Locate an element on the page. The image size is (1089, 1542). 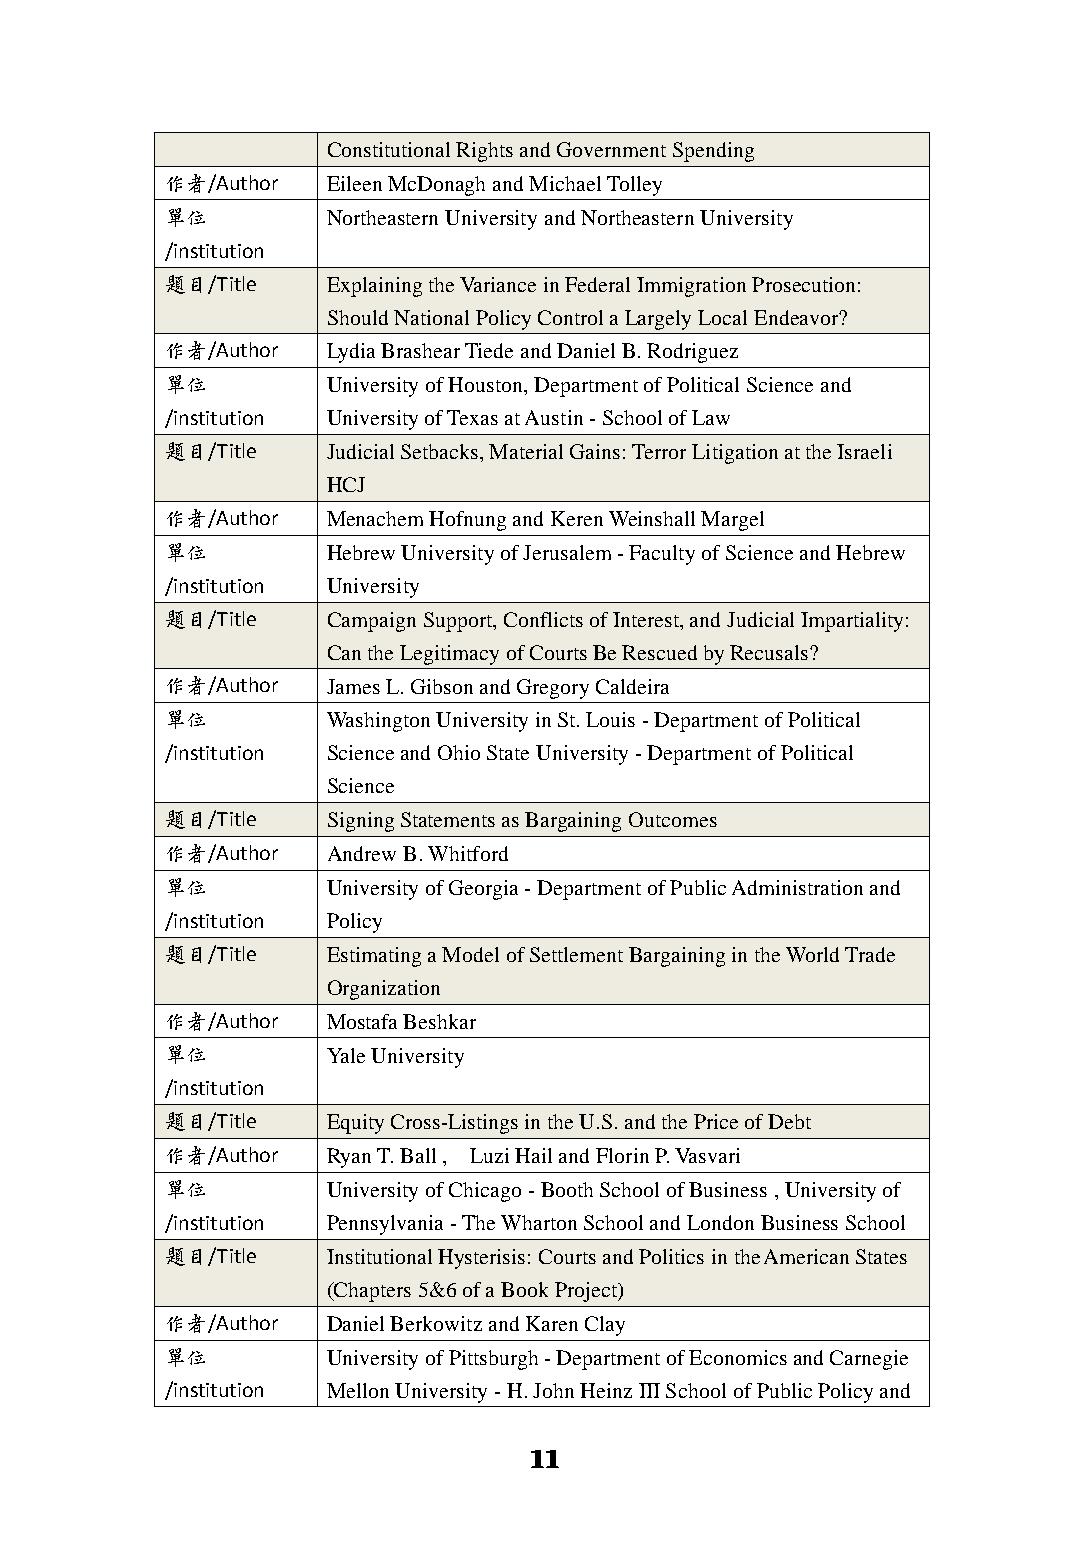
Carnegie is located at coordinates (869, 1360).
